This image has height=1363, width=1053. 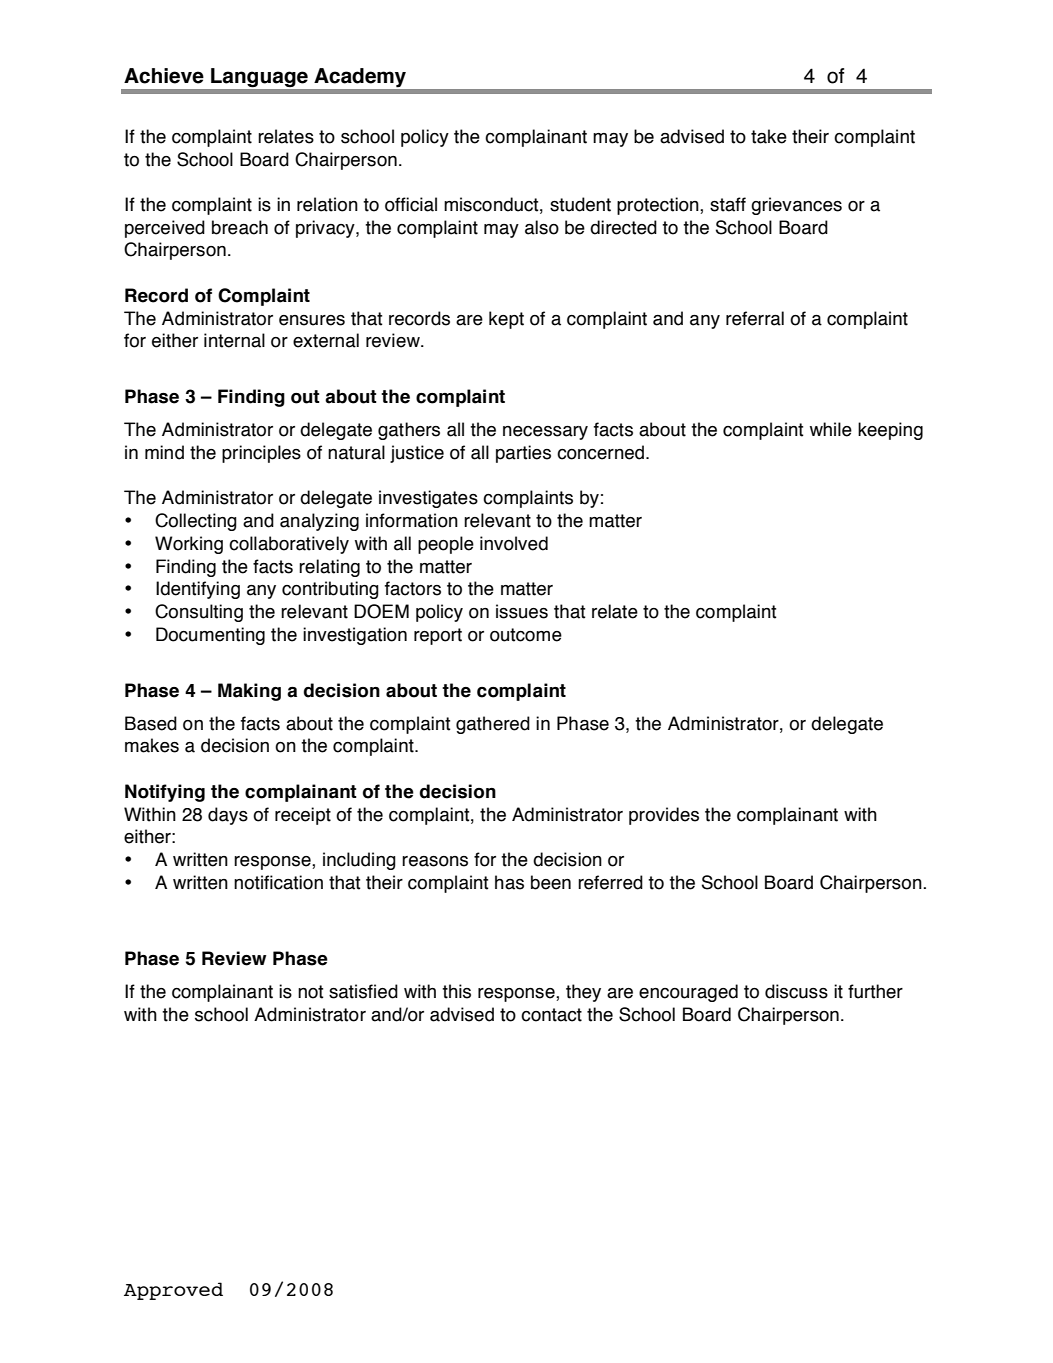 I want to click on internal, so click(x=234, y=340).
